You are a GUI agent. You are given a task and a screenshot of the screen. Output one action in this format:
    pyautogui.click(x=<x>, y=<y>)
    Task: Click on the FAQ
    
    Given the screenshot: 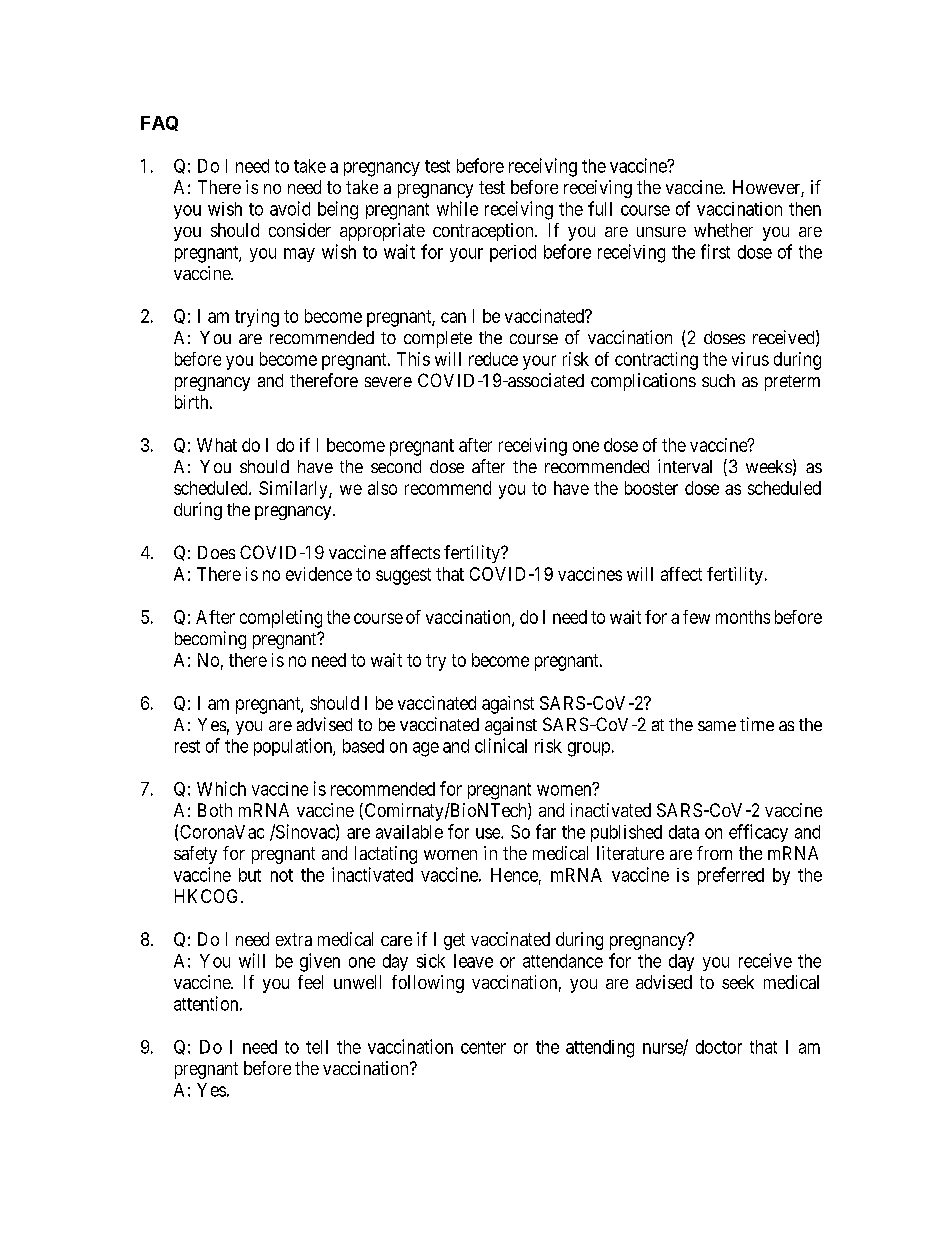 What is the action you would take?
    pyautogui.click(x=159, y=123)
